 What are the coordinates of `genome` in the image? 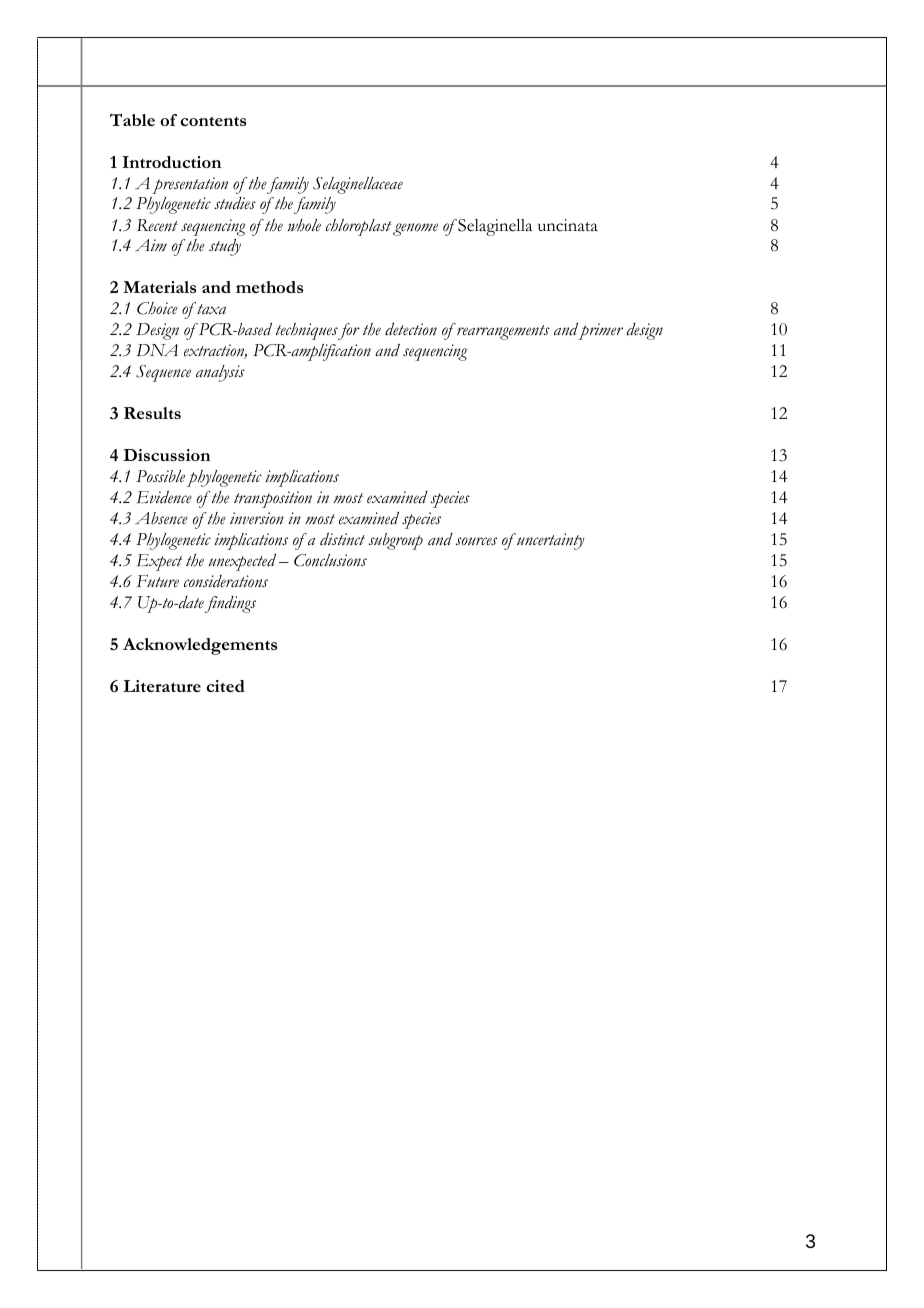 It's located at (415, 229).
